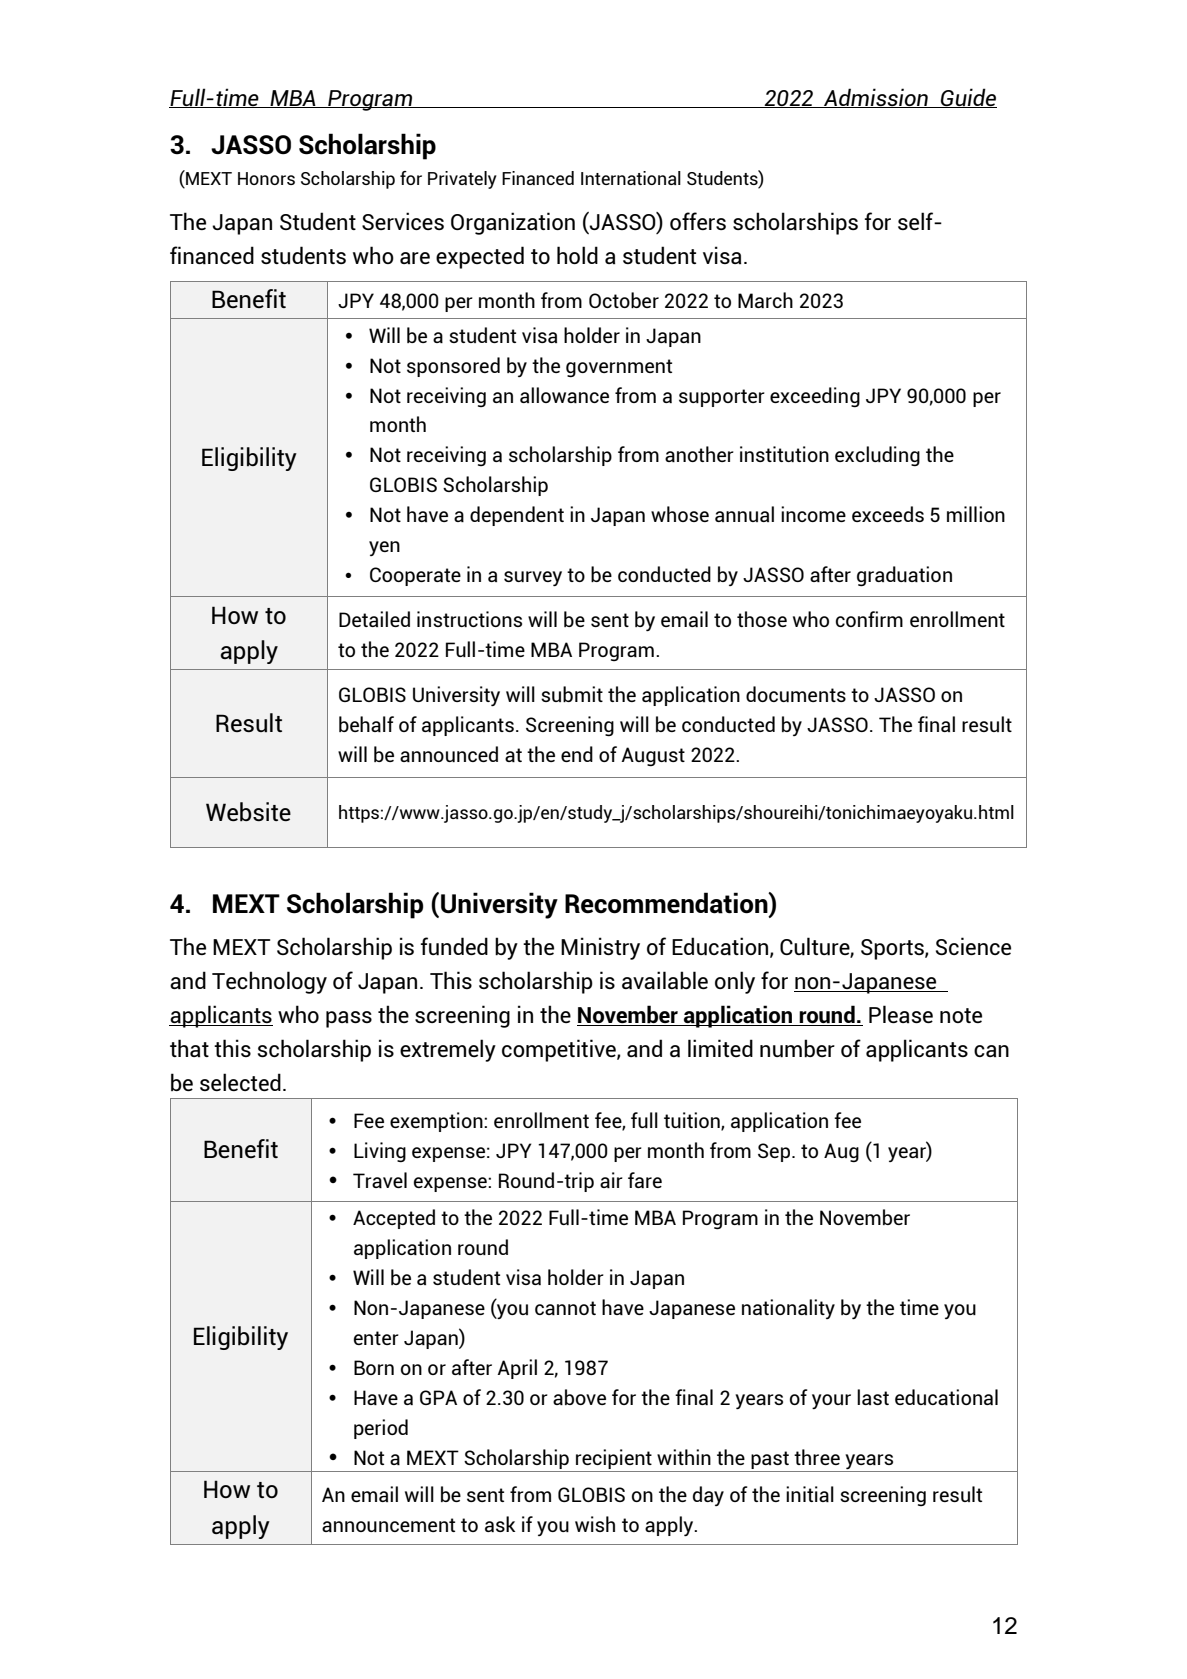  I want to click on period, so click(381, 1429).
